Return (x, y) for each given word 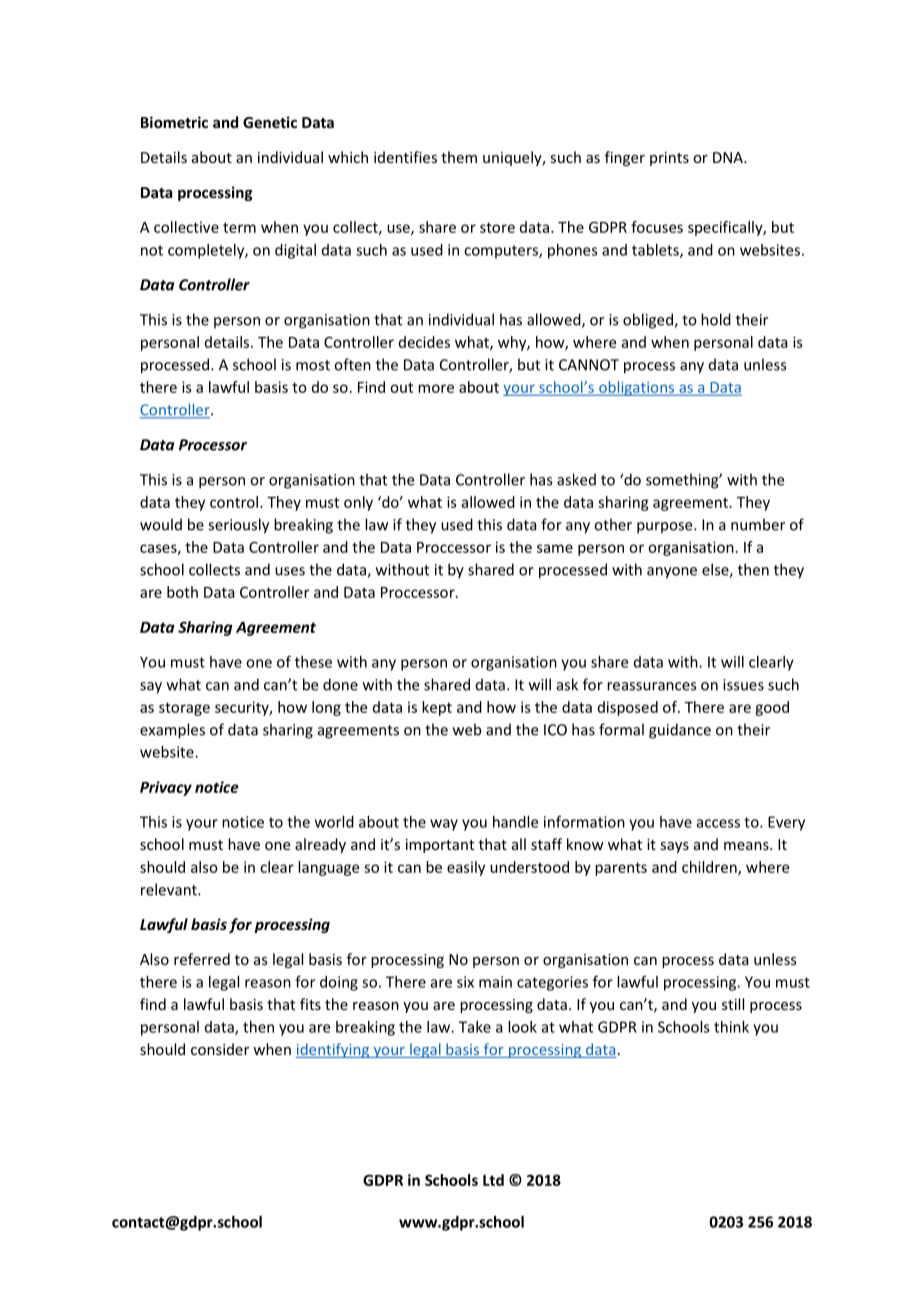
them (459, 157)
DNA (729, 157)
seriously (238, 526)
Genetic (270, 122)
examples (172, 731)
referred (202, 959)
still (733, 1004)
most (313, 365)
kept (437, 708)
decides (424, 342)
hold (716, 319)
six (465, 982)
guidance (680, 731)
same (555, 548)
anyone (672, 573)
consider (220, 1049)
